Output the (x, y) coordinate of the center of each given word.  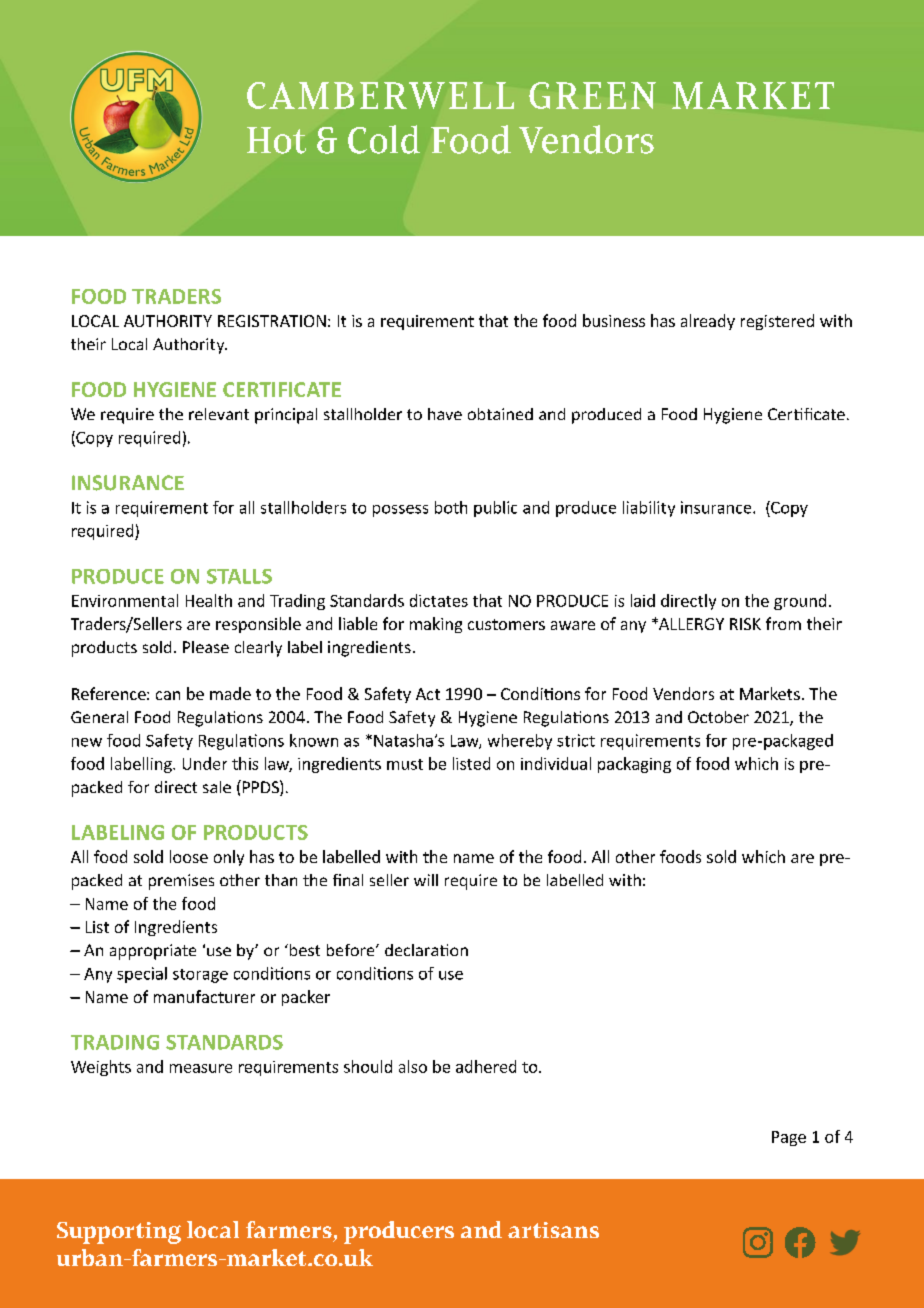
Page (789, 1138)
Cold (384, 139)
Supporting (119, 1233)
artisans (553, 1230)
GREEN (592, 95)
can (168, 695)
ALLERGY (690, 624)
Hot (276, 140)
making (436, 625)
